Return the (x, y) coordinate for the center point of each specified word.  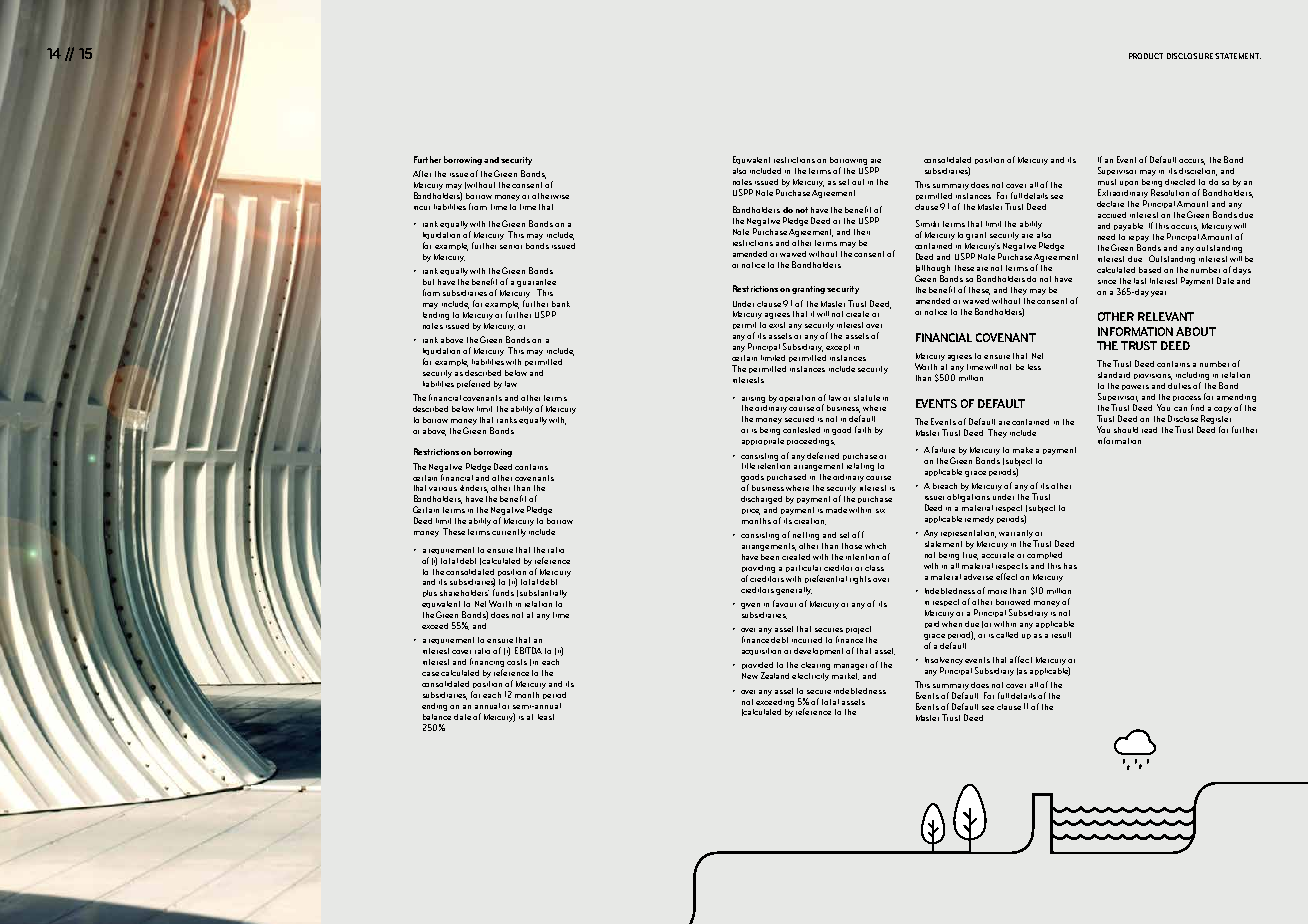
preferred (473, 384)
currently (509, 533)
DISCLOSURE (1191, 56)
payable (1128, 227)
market (845, 676)
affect (1021, 659)
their (862, 232)
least (546, 717)
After (422, 173)
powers (1135, 387)
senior (511, 247)
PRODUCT (1146, 56)
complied (1044, 555)
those (852, 546)
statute (867, 398)
